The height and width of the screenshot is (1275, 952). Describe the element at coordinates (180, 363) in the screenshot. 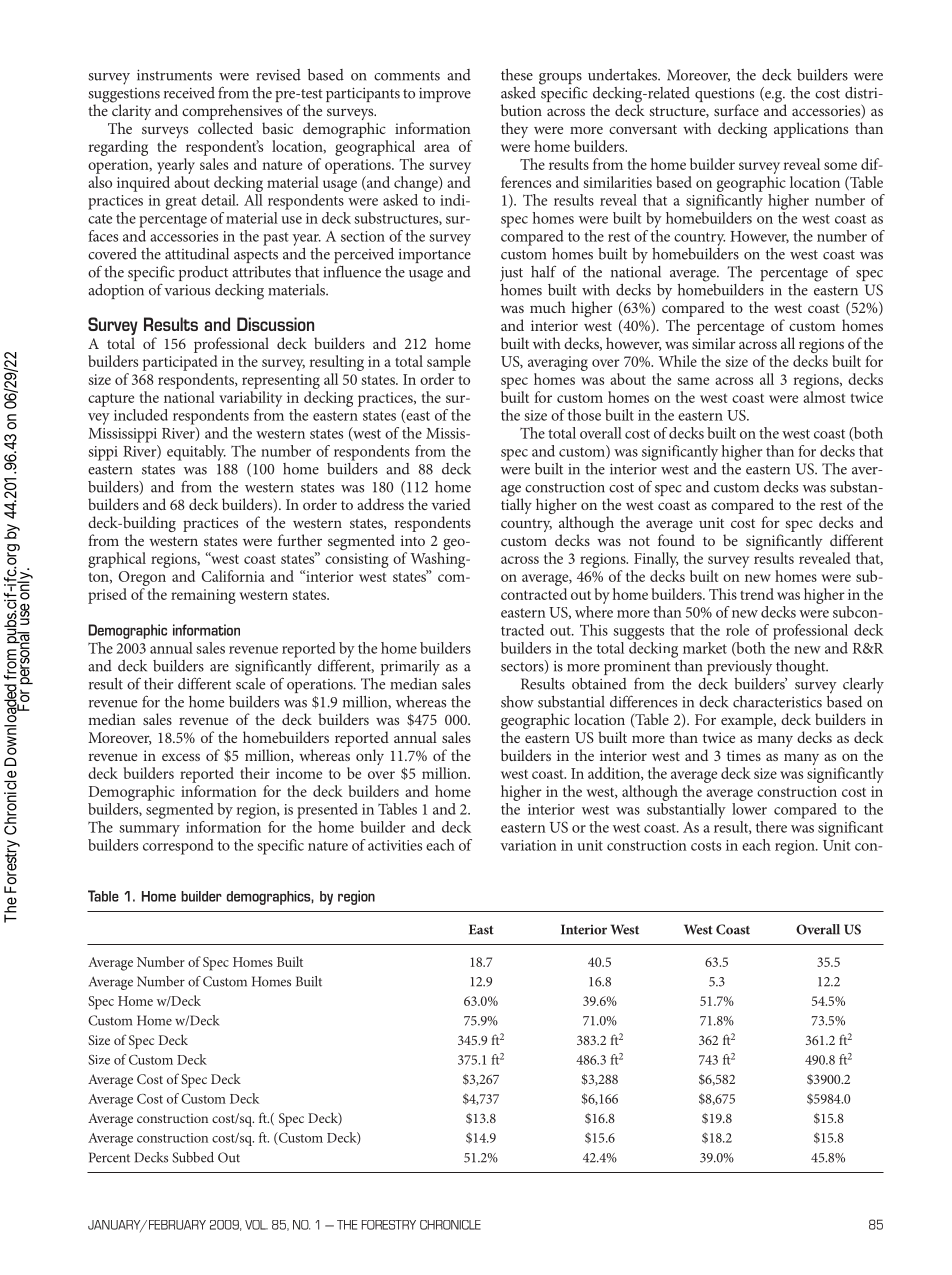

I see `participated` at that location.
